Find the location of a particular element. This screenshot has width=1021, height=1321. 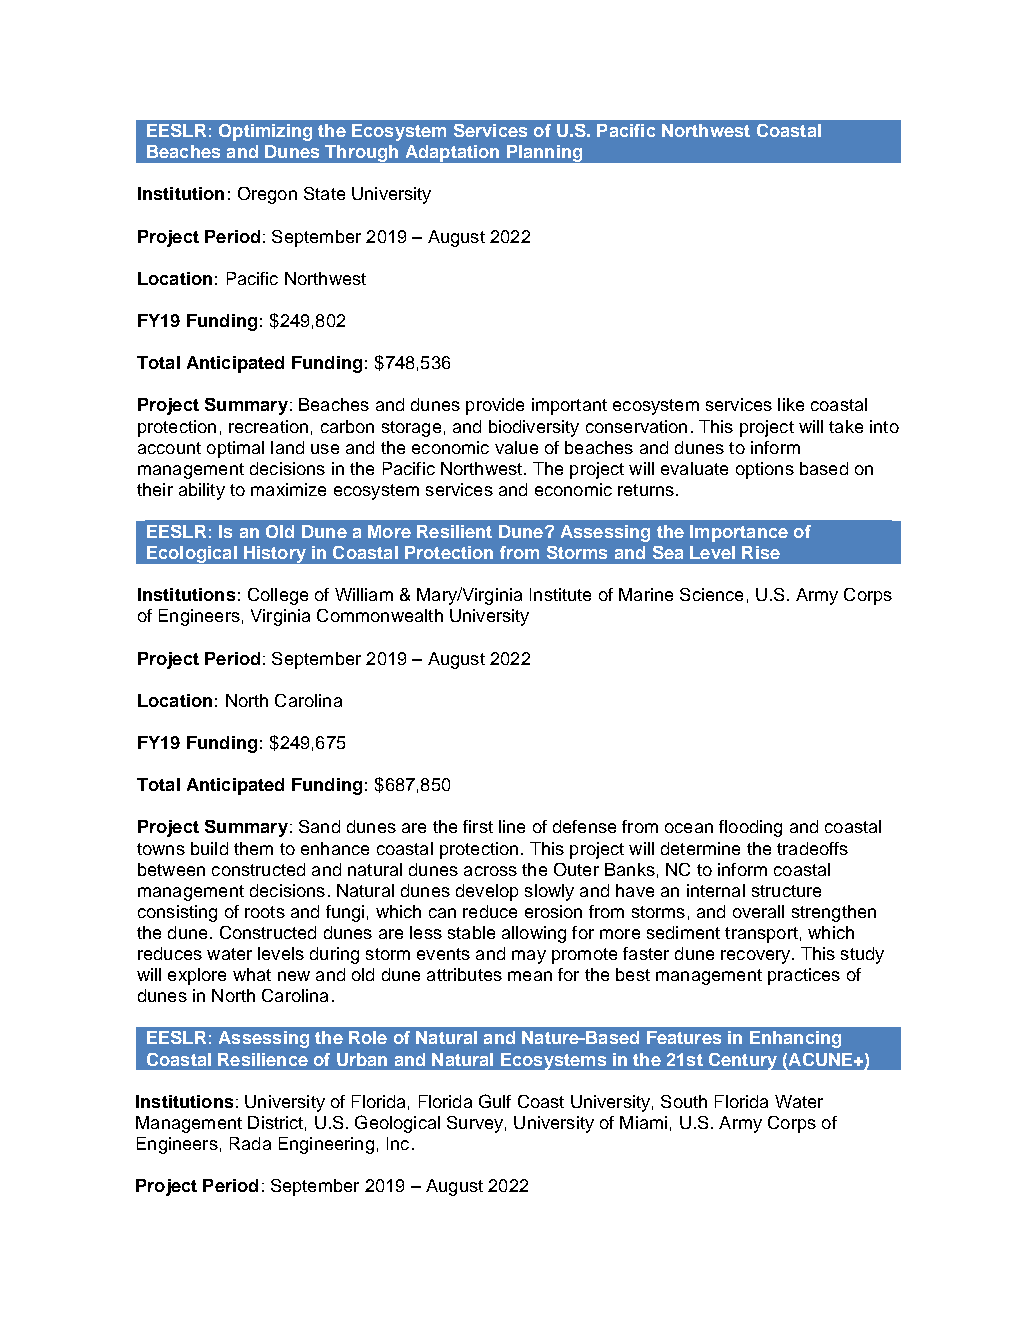

flooding is located at coordinates (750, 828).
